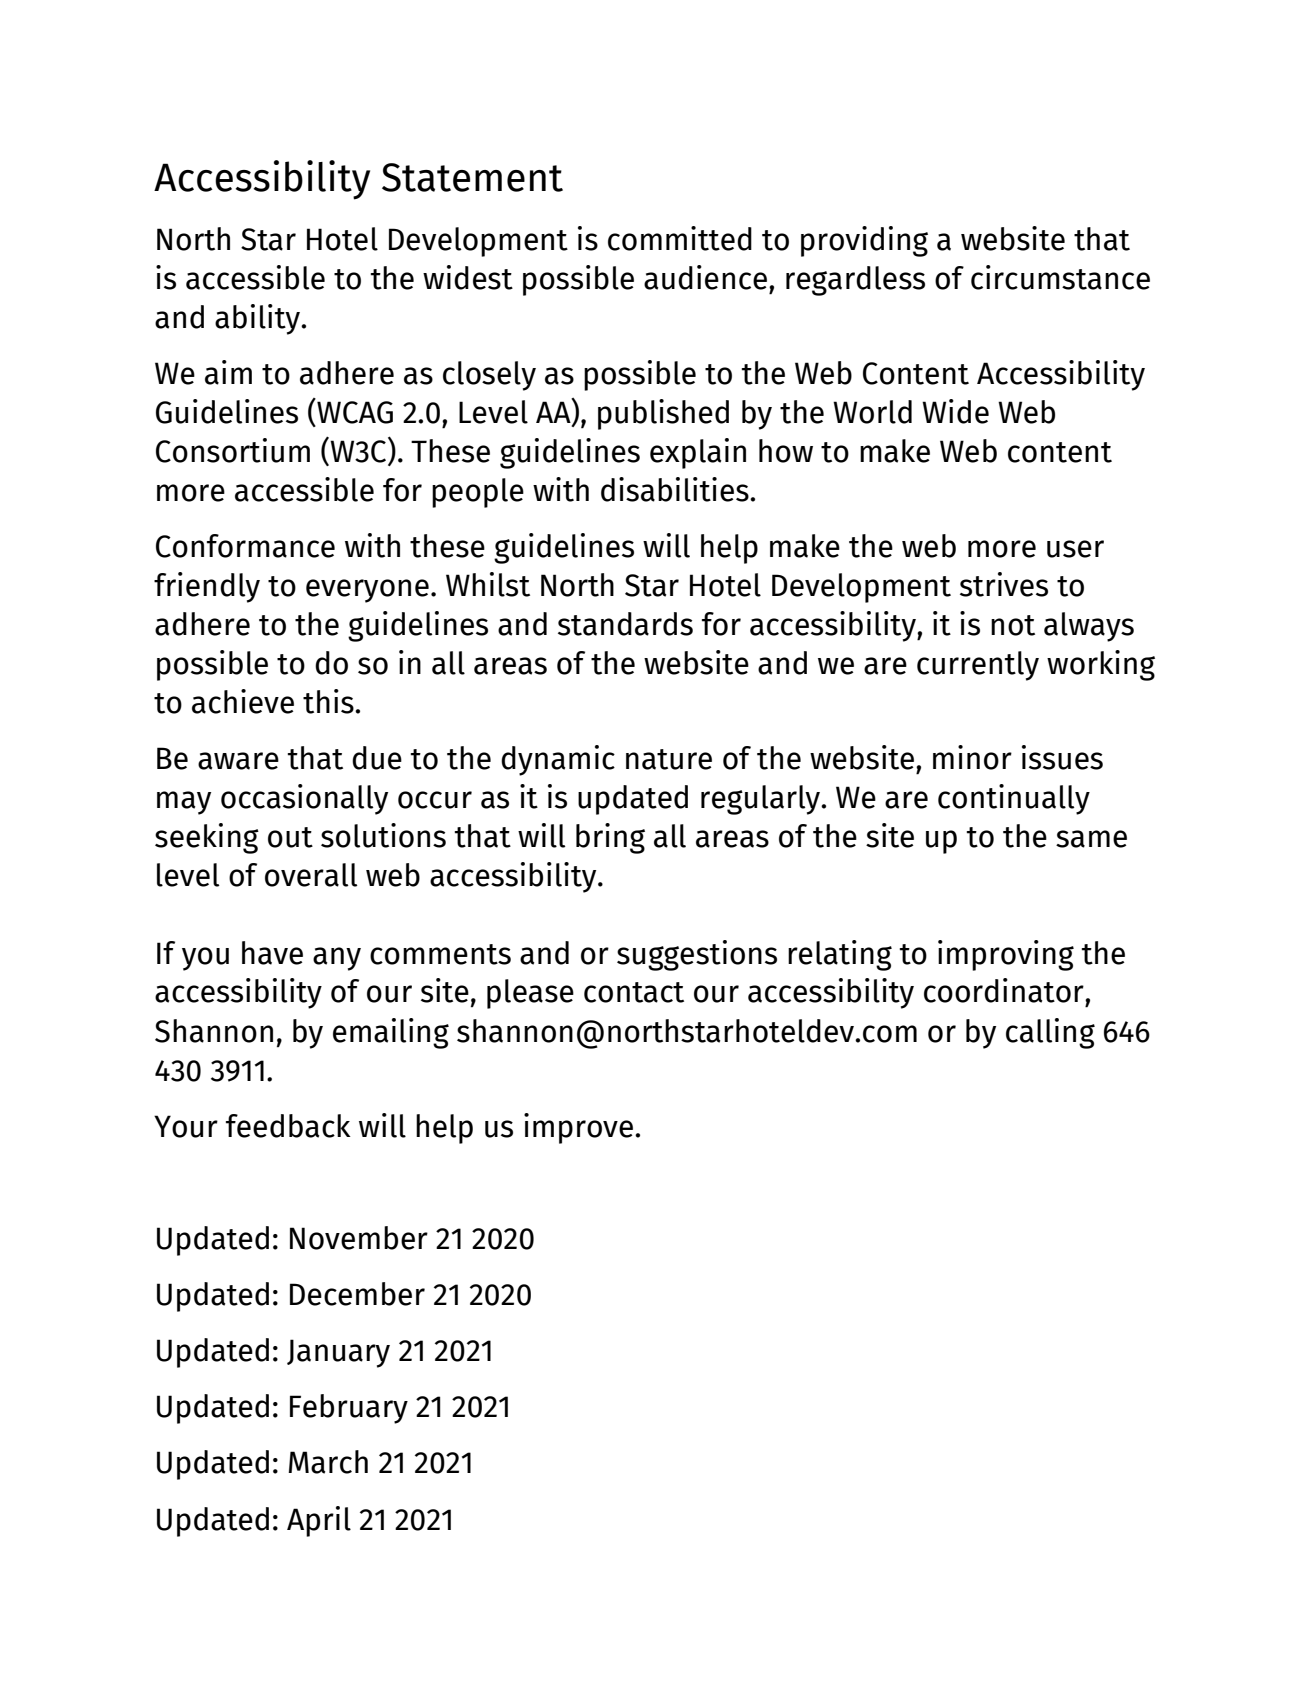 The image size is (1314, 1701). I want to click on bring, so click(610, 838).
